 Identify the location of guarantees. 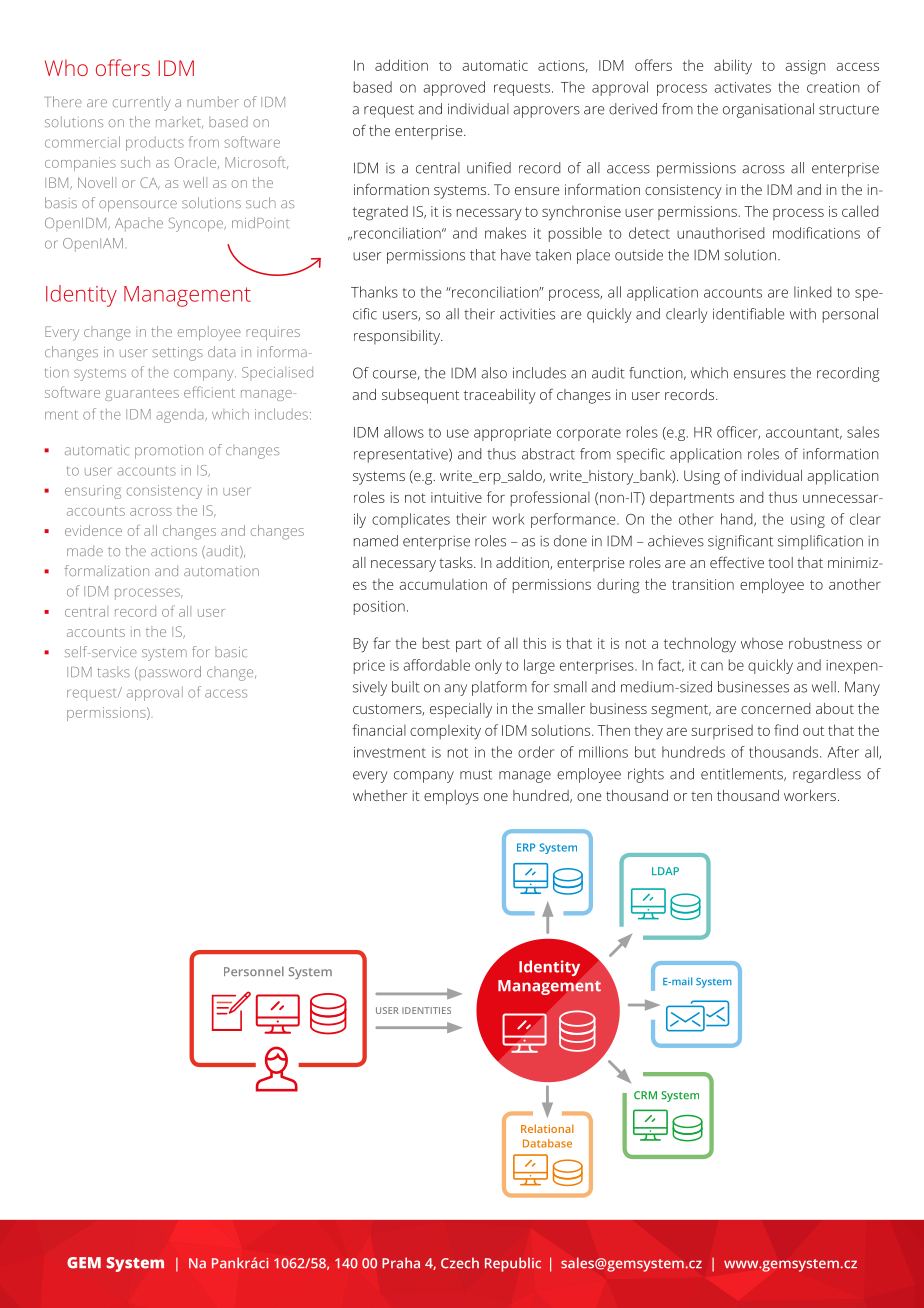
(142, 394).
